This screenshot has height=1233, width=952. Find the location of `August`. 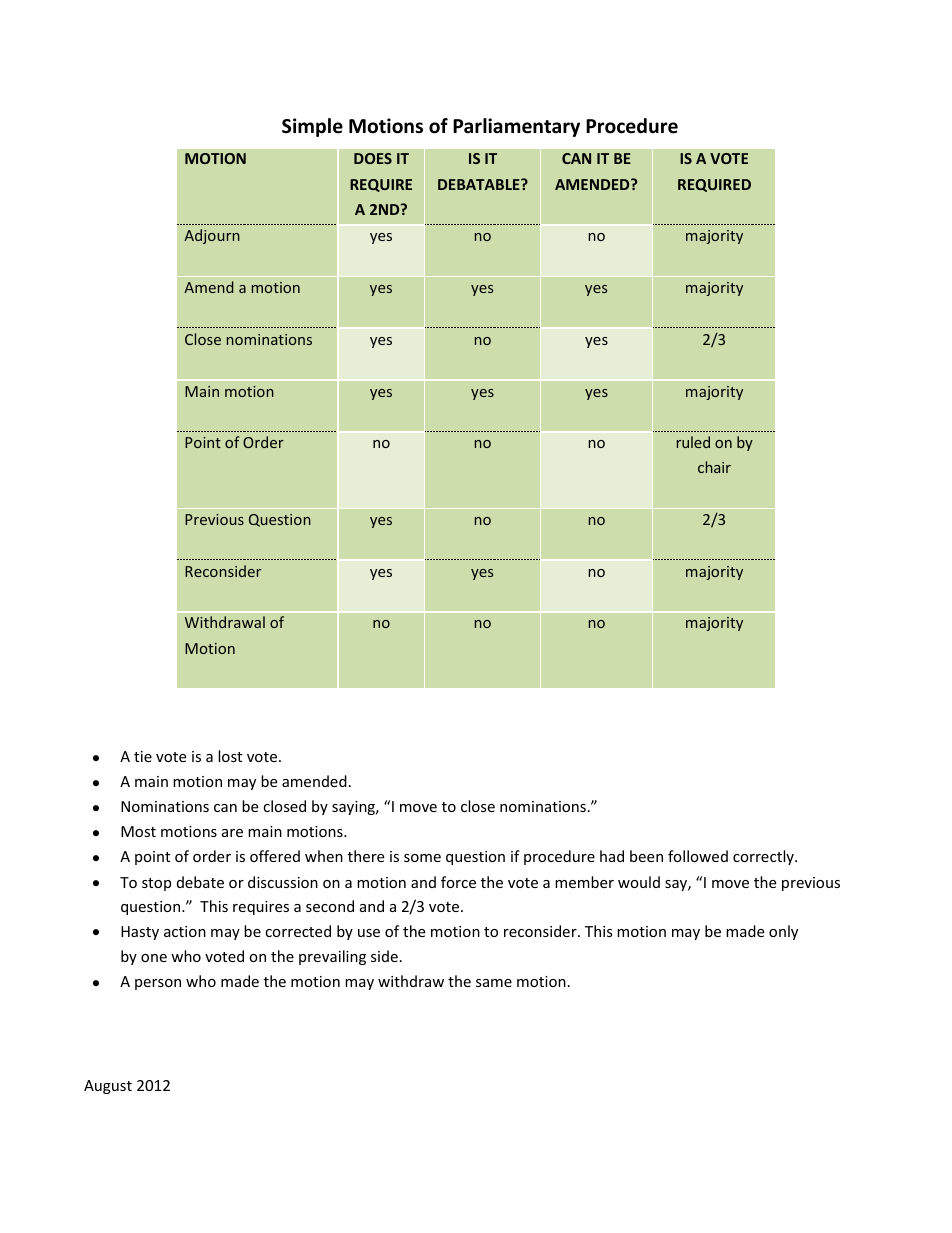

August is located at coordinates (108, 1087).
